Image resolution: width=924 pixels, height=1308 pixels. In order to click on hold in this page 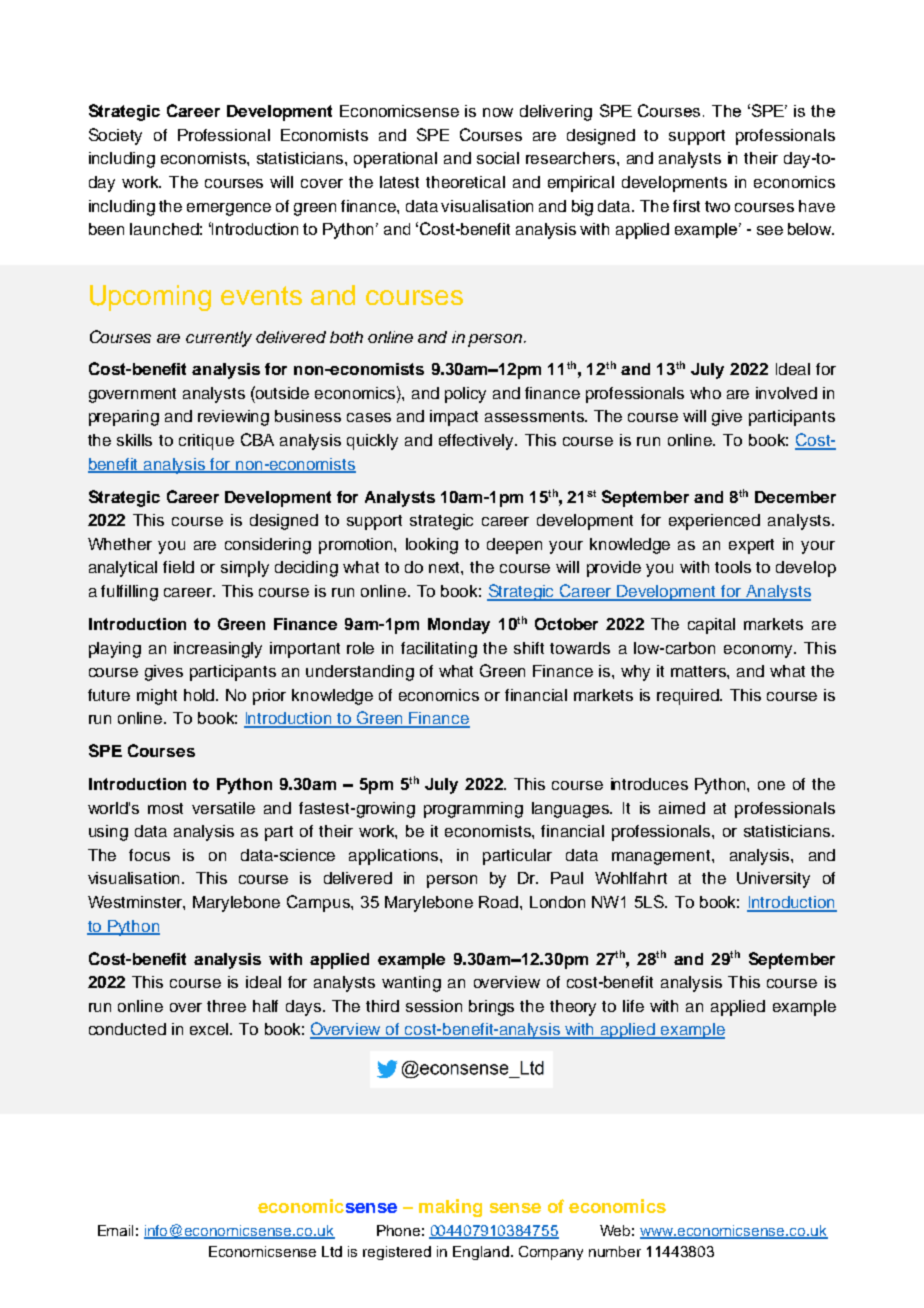, I will do `click(200, 695)`.
